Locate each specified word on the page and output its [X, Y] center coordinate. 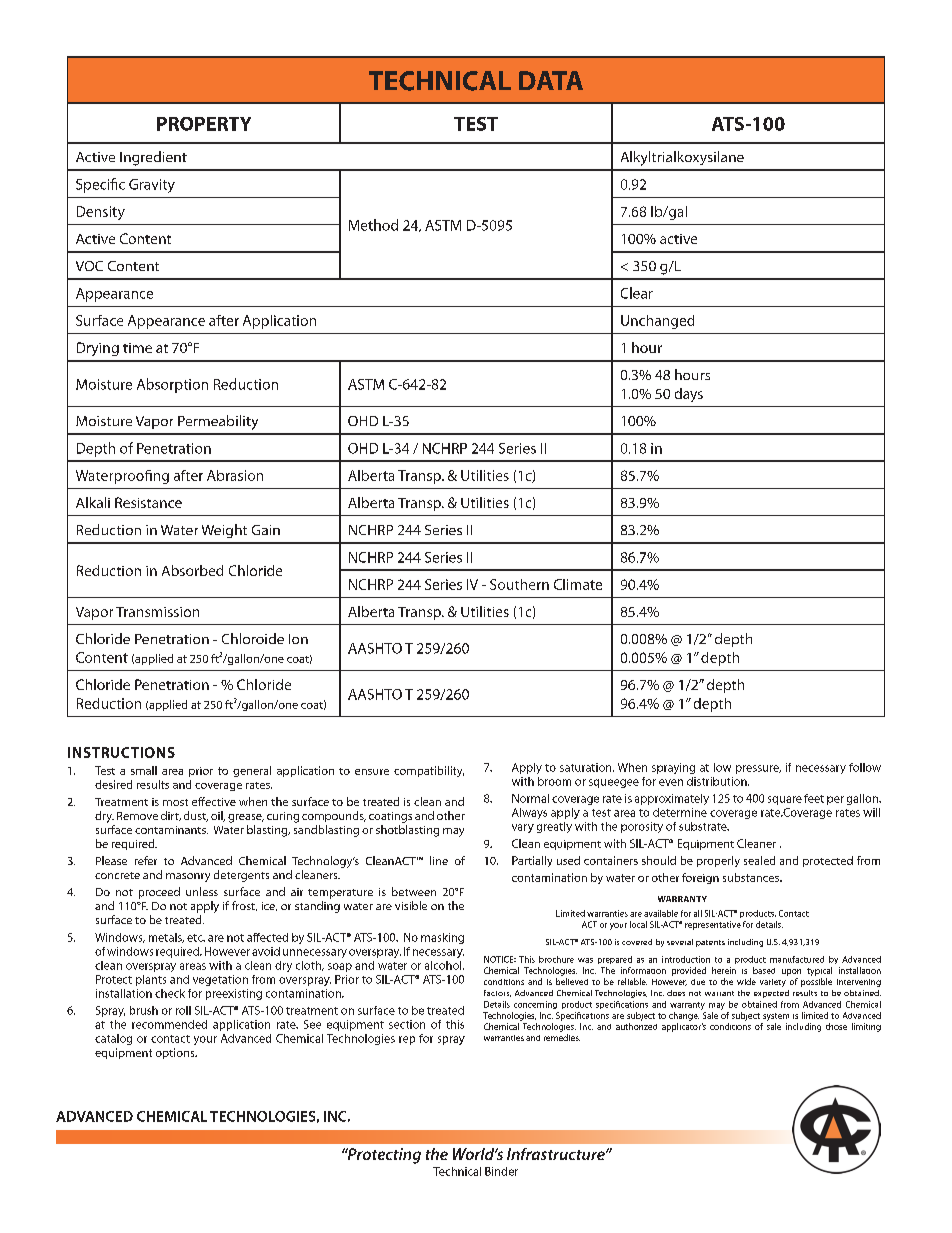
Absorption [172, 385]
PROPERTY [204, 124]
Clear [637, 293]
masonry [188, 877]
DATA [551, 80]
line [439, 860]
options [176, 1053]
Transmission [157, 612]
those [836, 1026]
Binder [501, 1171]
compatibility [429, 771]
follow [865, 767]
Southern [519, 584]
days [689, 395]
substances [752, 877]
